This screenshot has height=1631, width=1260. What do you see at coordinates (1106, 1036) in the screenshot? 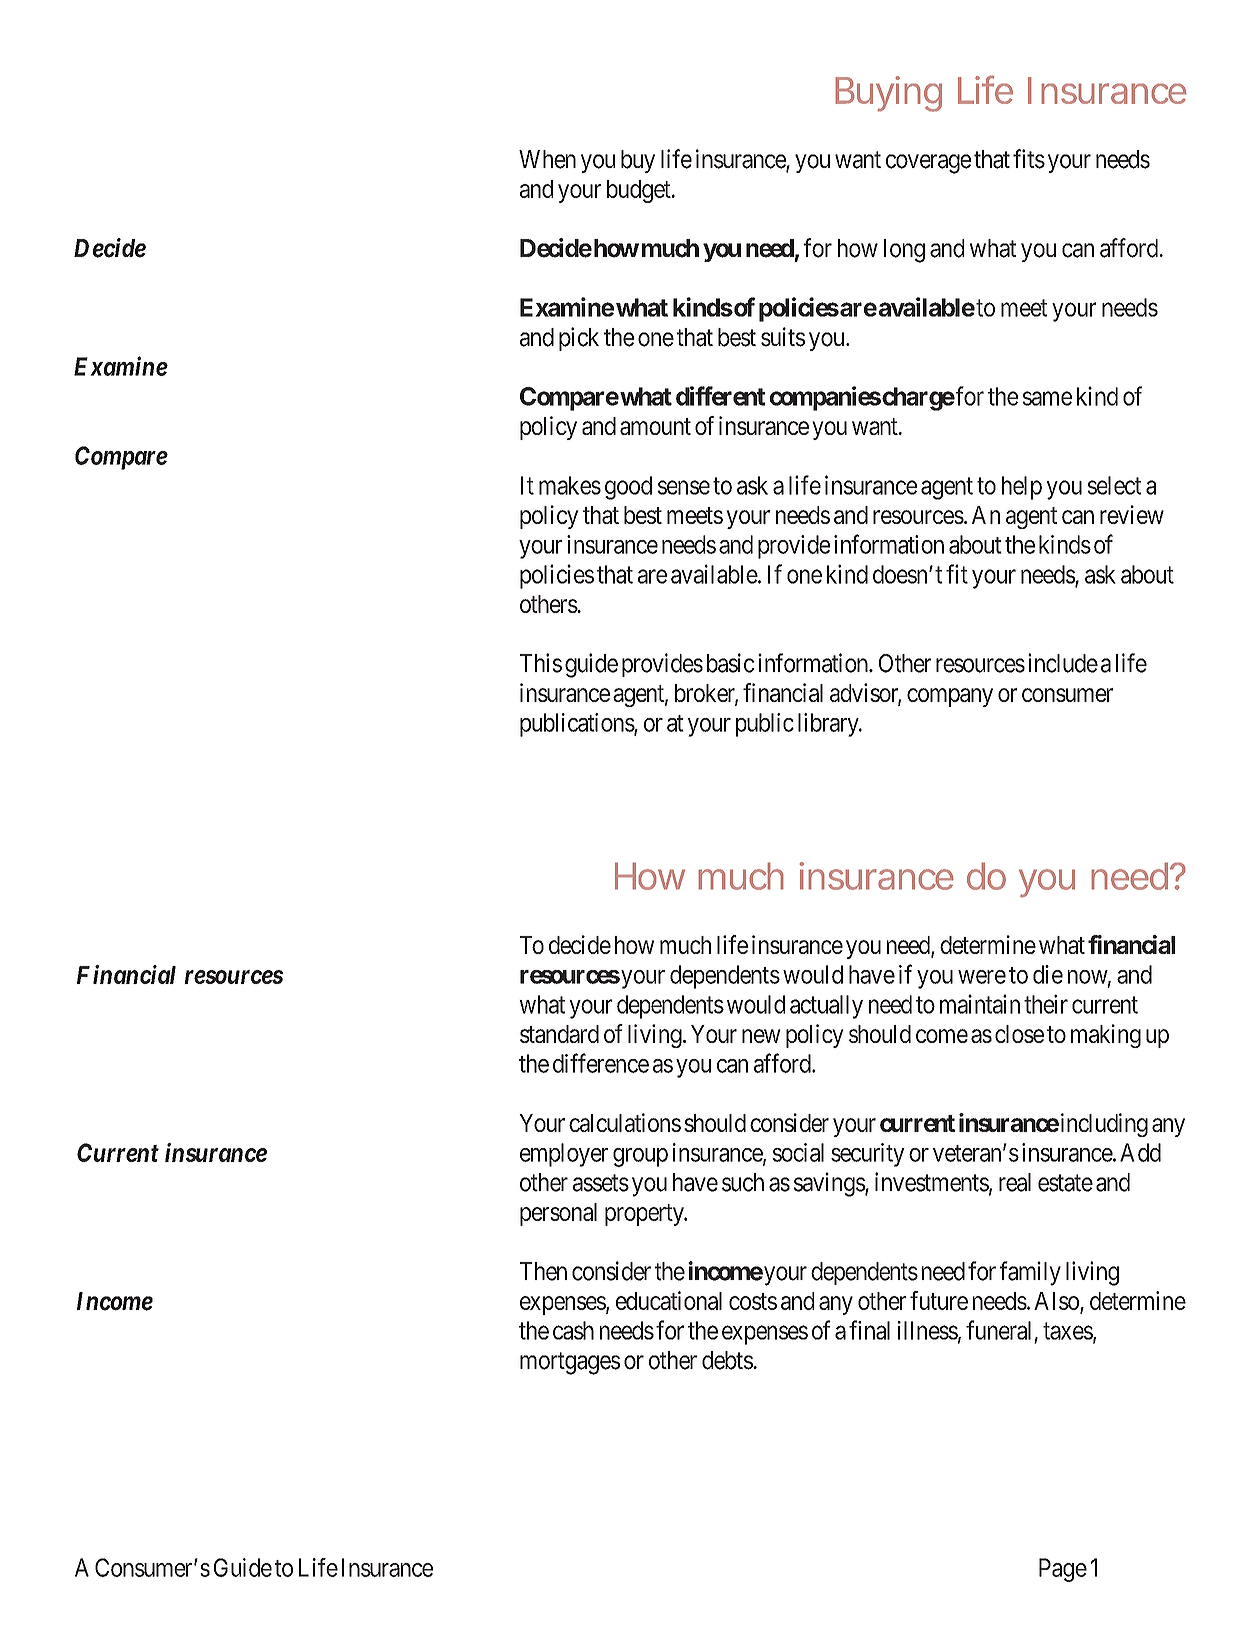
I see `making` at bounding box center [1106, 1036].
